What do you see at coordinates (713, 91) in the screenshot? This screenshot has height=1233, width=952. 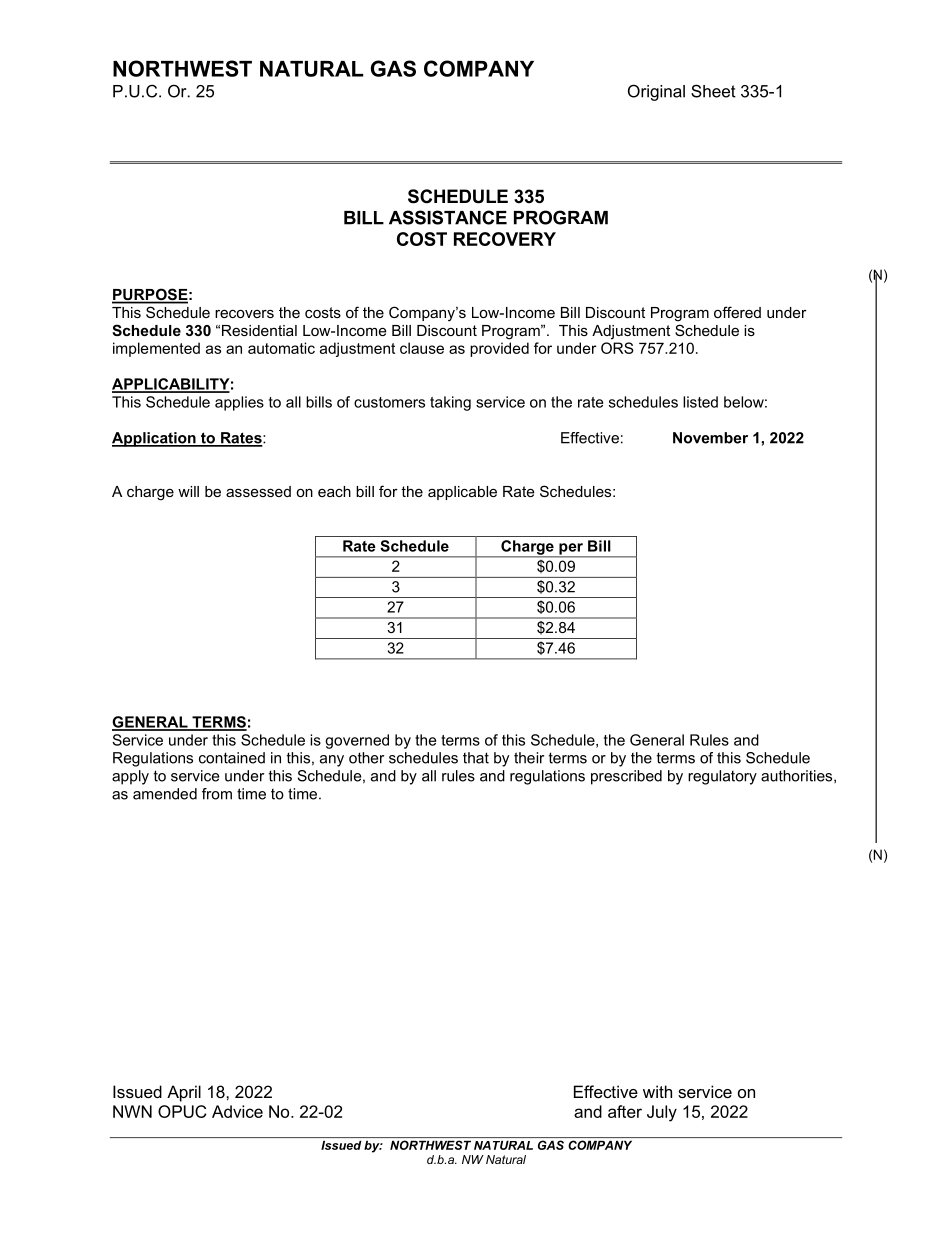 I see `Sheet` at bounding box center [713, 91].
